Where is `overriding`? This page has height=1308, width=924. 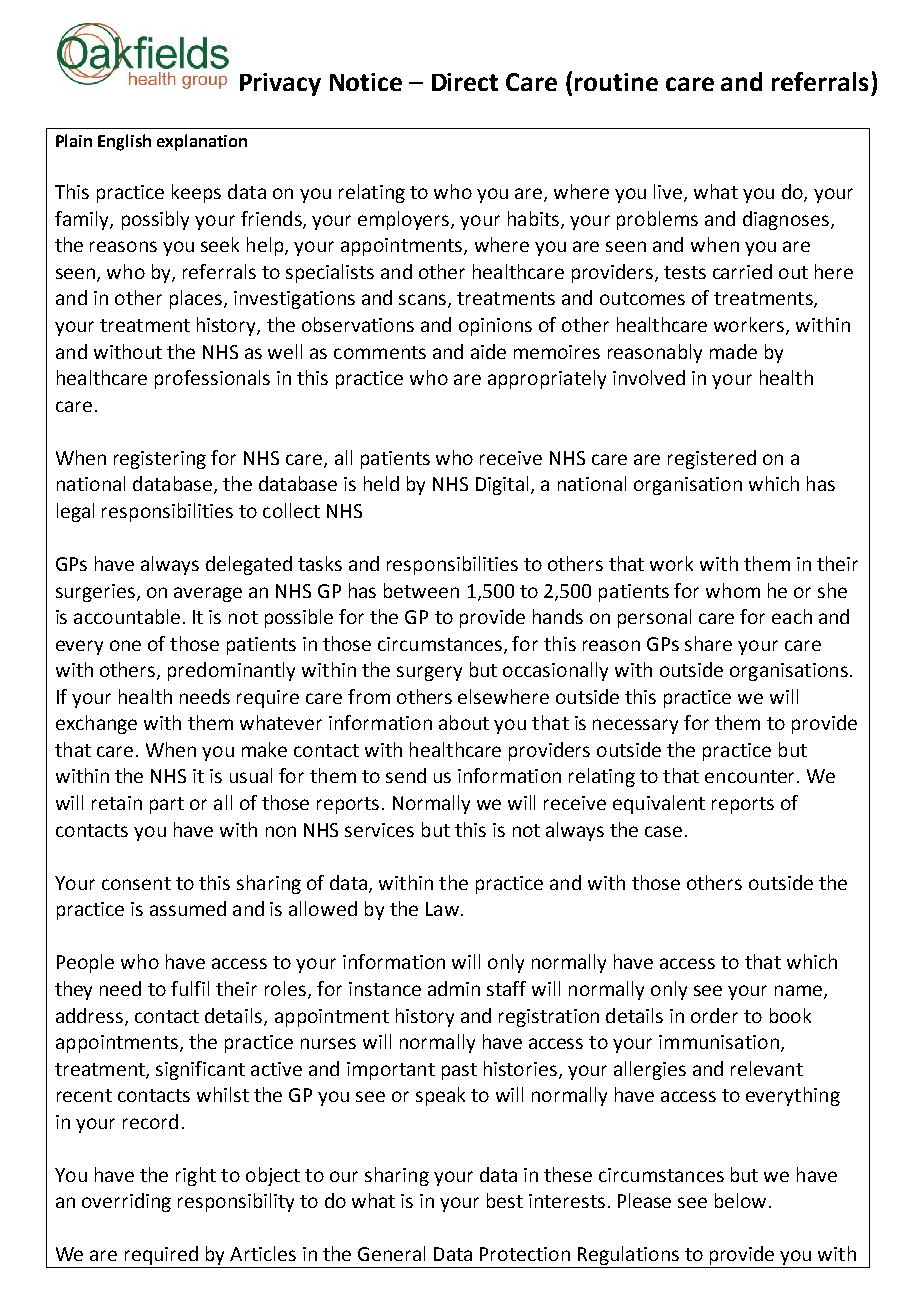
overriding is located at coordinates (126, 1202).
